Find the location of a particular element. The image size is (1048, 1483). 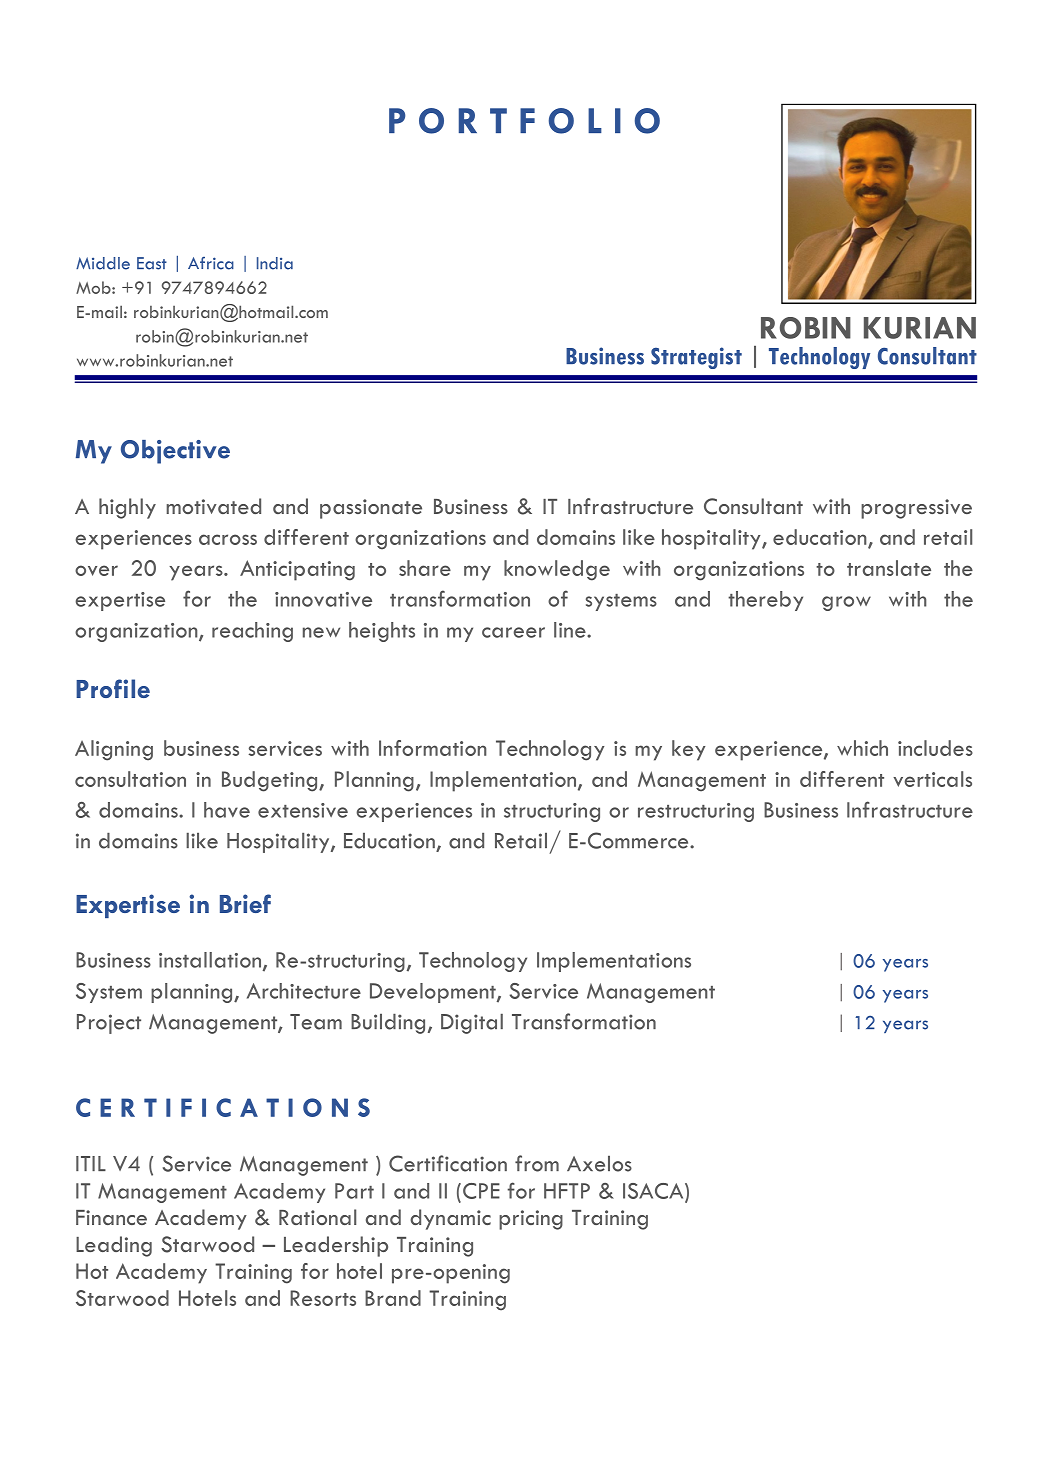

progressive is located at coordinates (916, 509).
